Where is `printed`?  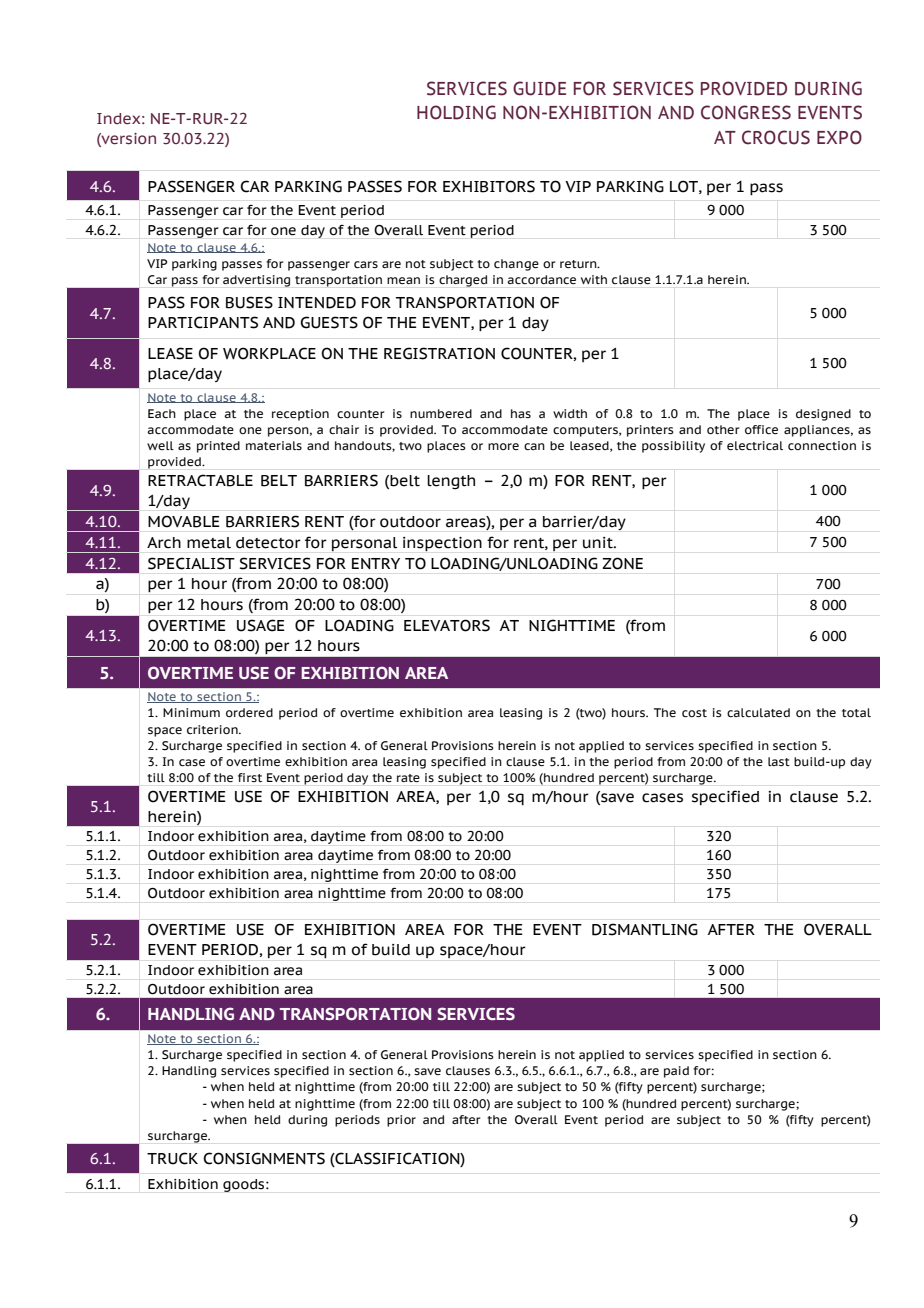
printed is located at coordinates (218, 447).
